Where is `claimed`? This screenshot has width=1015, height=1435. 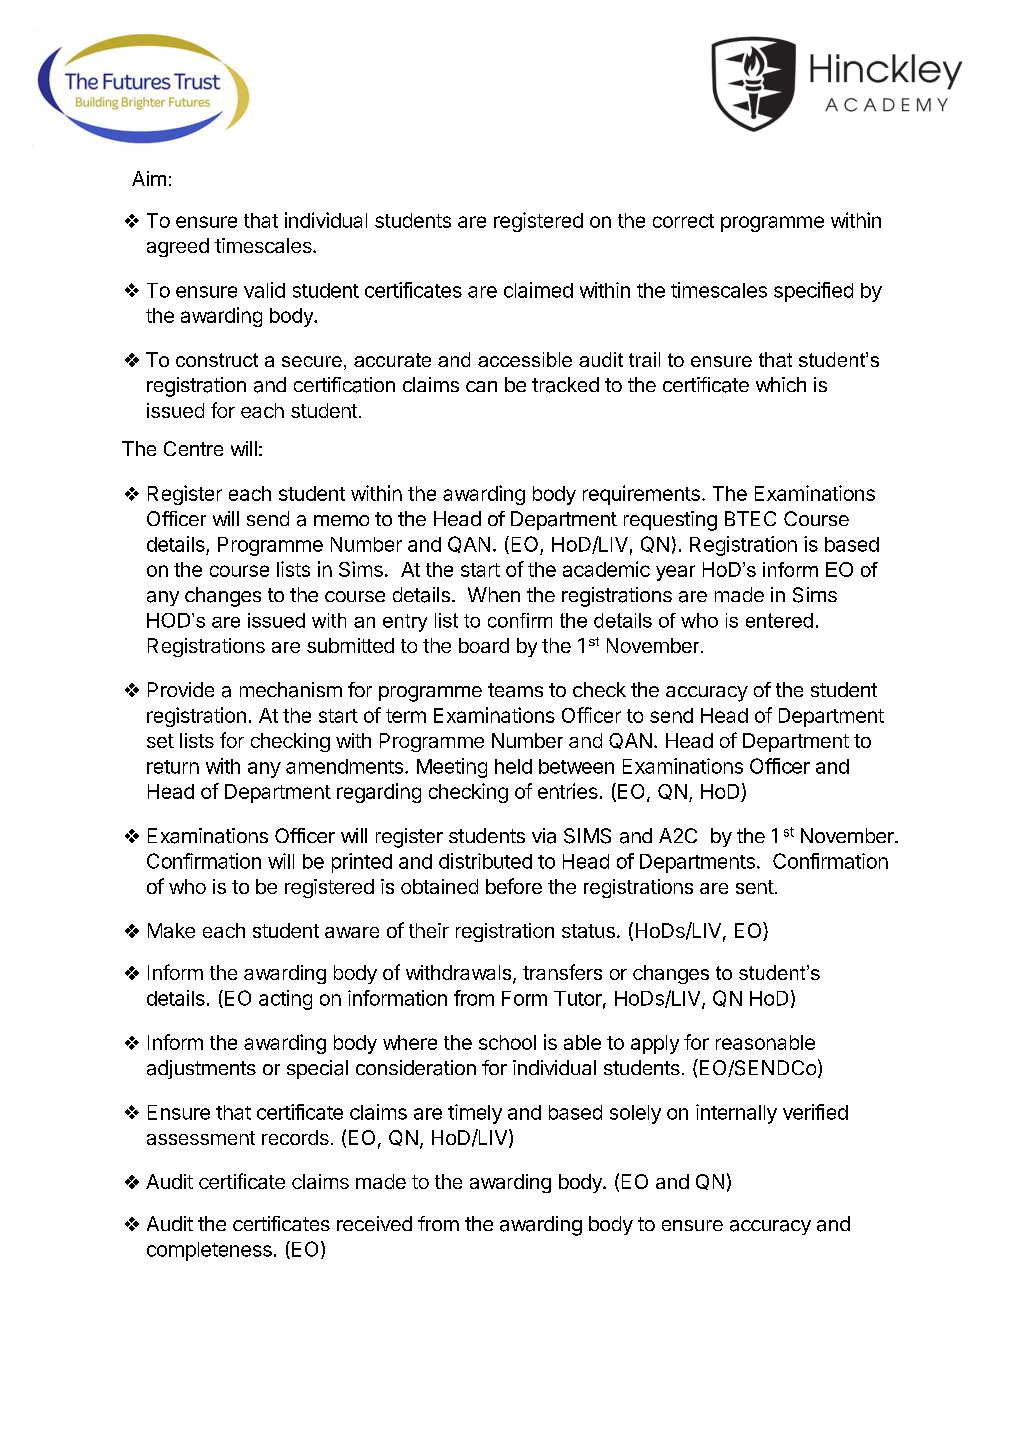 claimed is located at coordinates (538, 290).
